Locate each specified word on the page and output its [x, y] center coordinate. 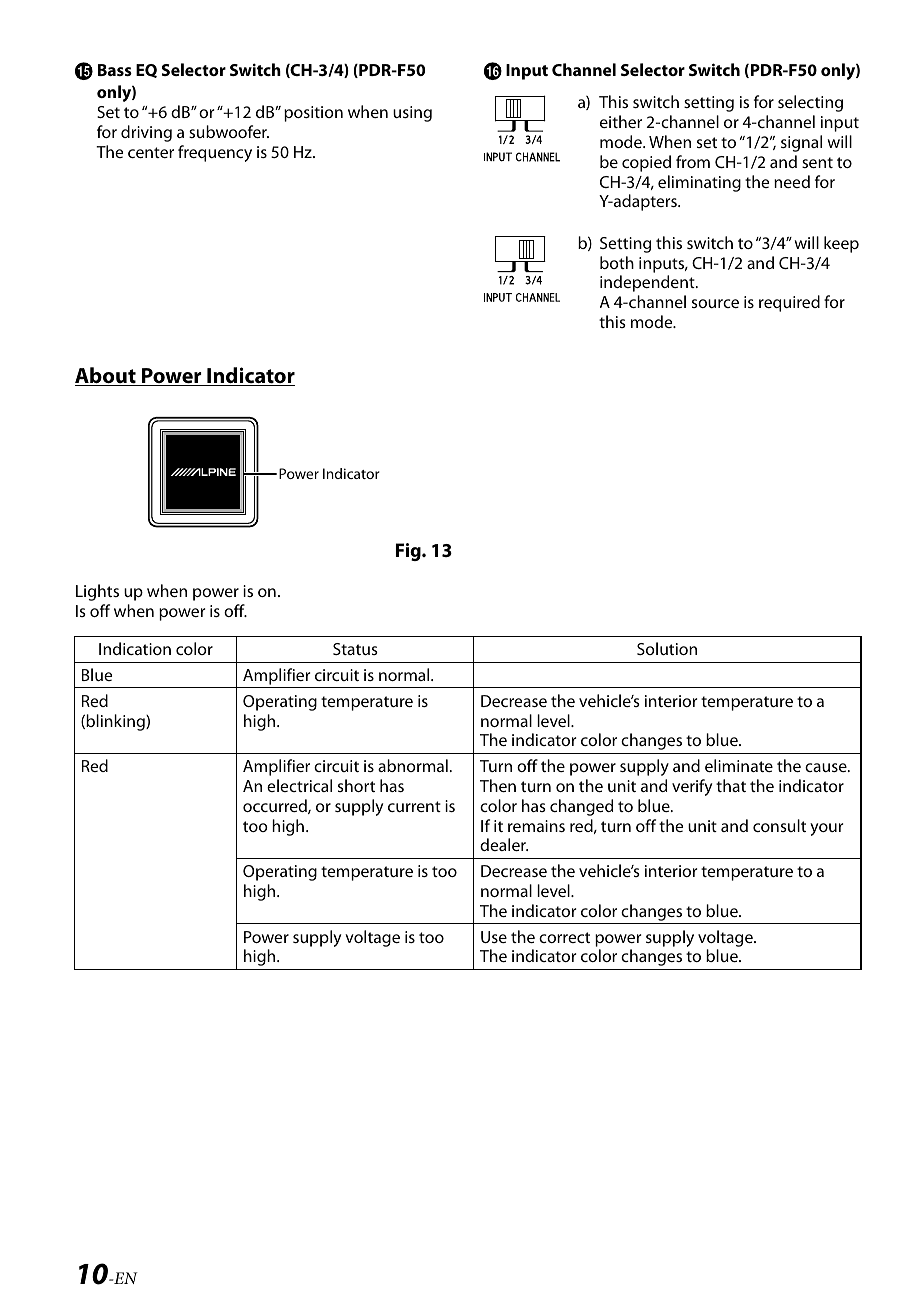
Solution [667, 648]
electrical [299, 785]
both [617, 262]
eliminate [739, 765]
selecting [810, 103]
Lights [97, 592]
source [715, 303]
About [106, 376]
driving [146, 133]
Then [498, 785]
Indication [135, 648]
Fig [409, 552]
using [412, 114]
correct [564, 937]
